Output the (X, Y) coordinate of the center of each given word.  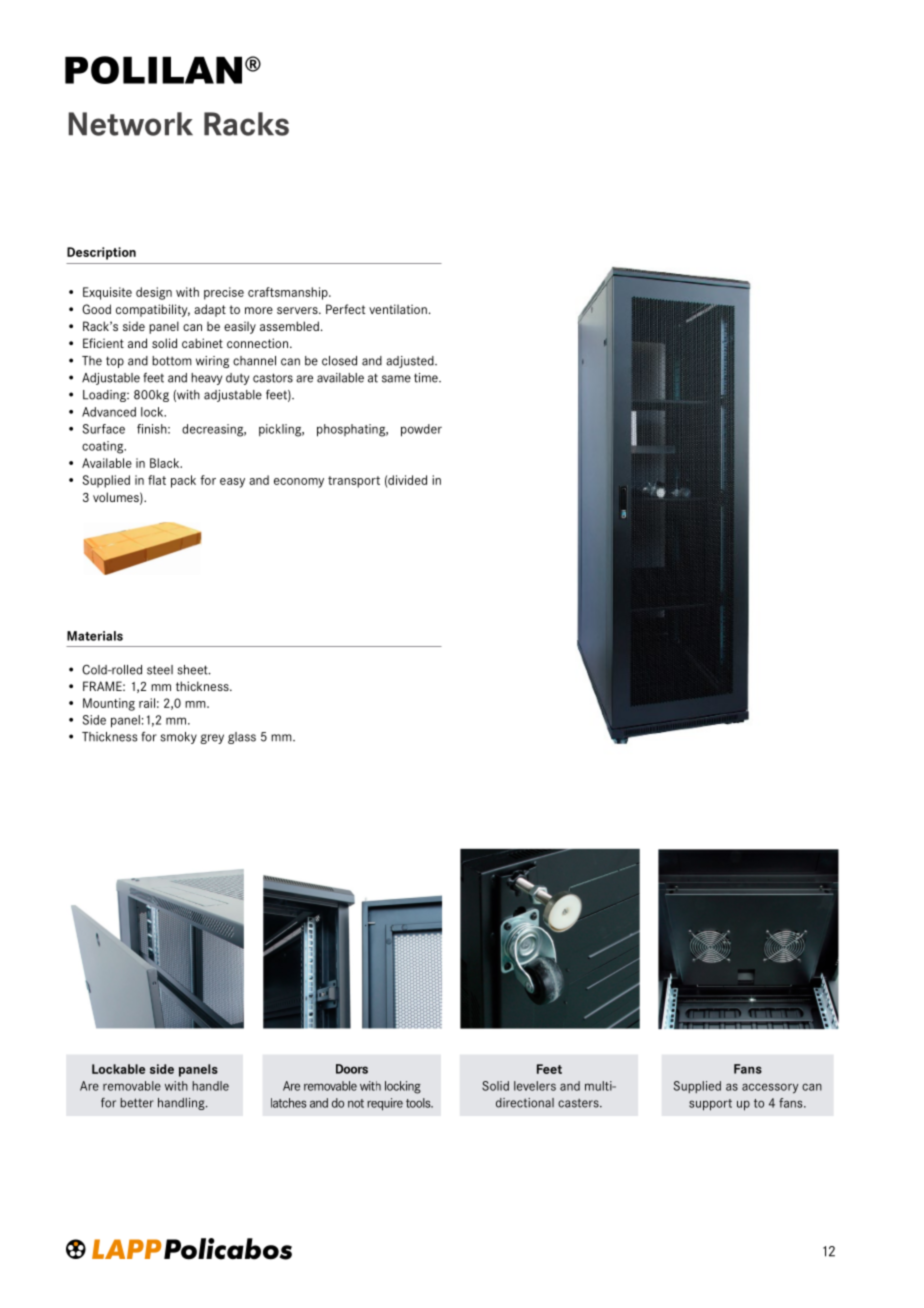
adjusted (411, 362)
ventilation (398, 309)
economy (299, 483)
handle (210, 1086)
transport (354, 482)
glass (242, 738)
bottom (172, 361)
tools (419, 1103)
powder (421, 430)
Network (130, 124)
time (427, 378)
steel (160, 670)
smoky (178, 738)
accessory (770, 1088)
